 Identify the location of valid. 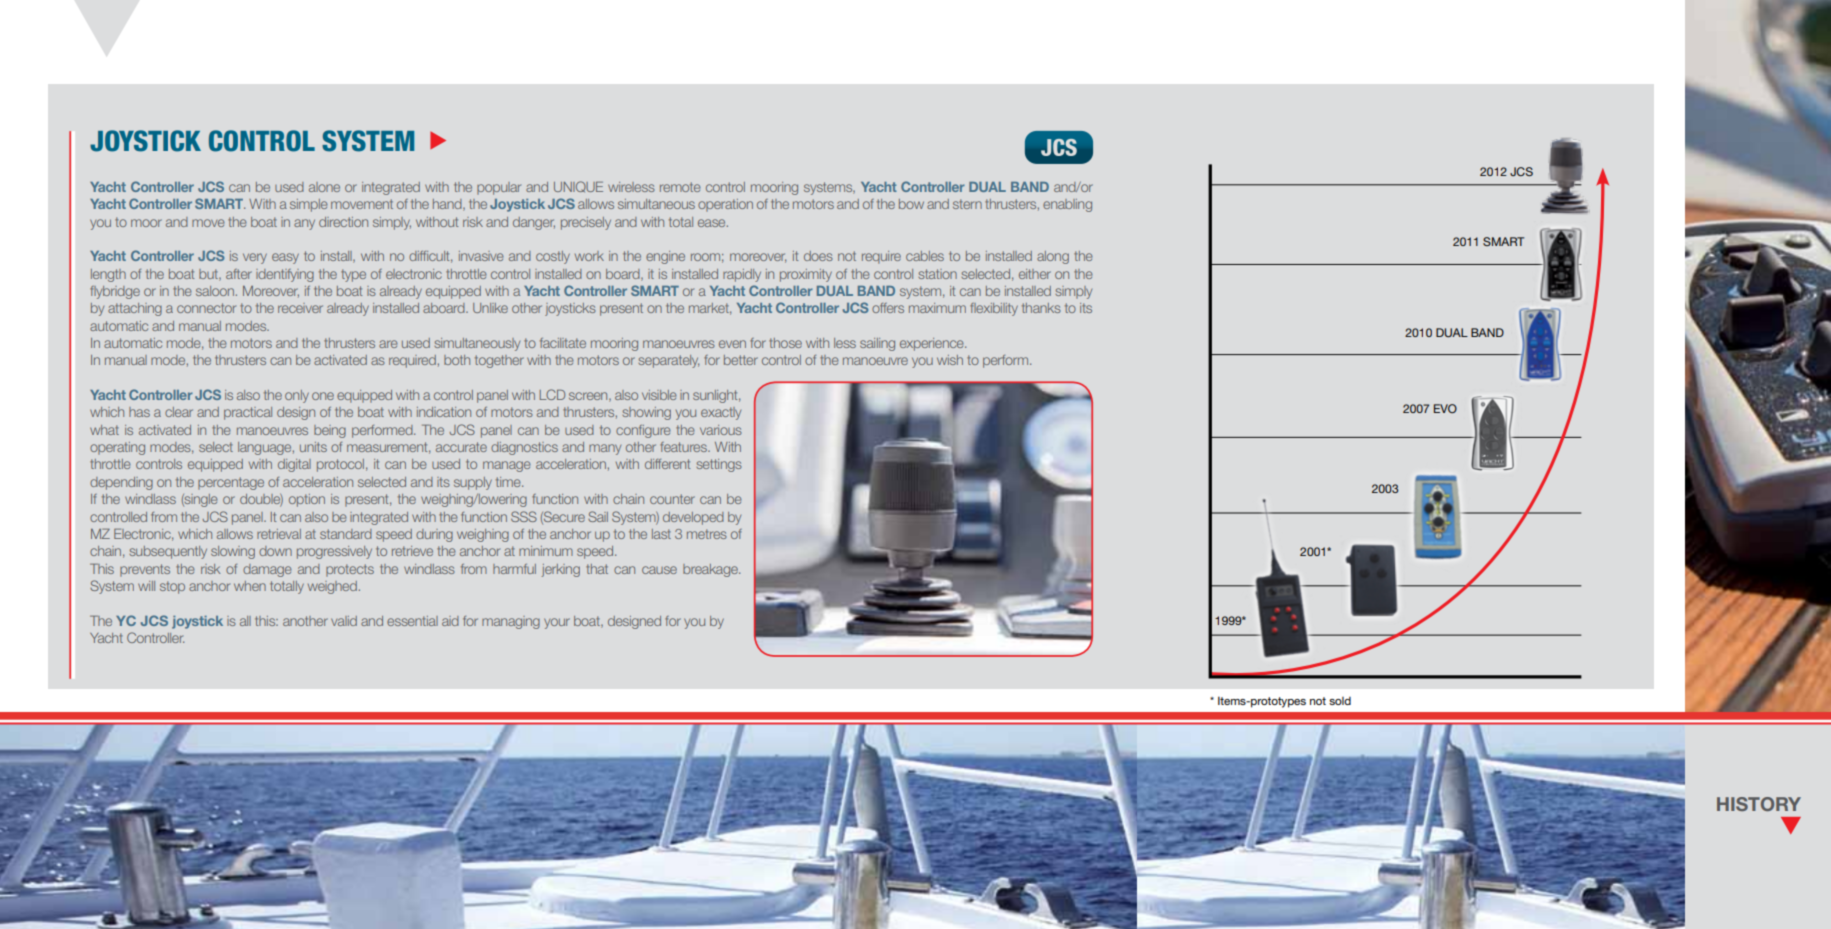
(344, 621).
